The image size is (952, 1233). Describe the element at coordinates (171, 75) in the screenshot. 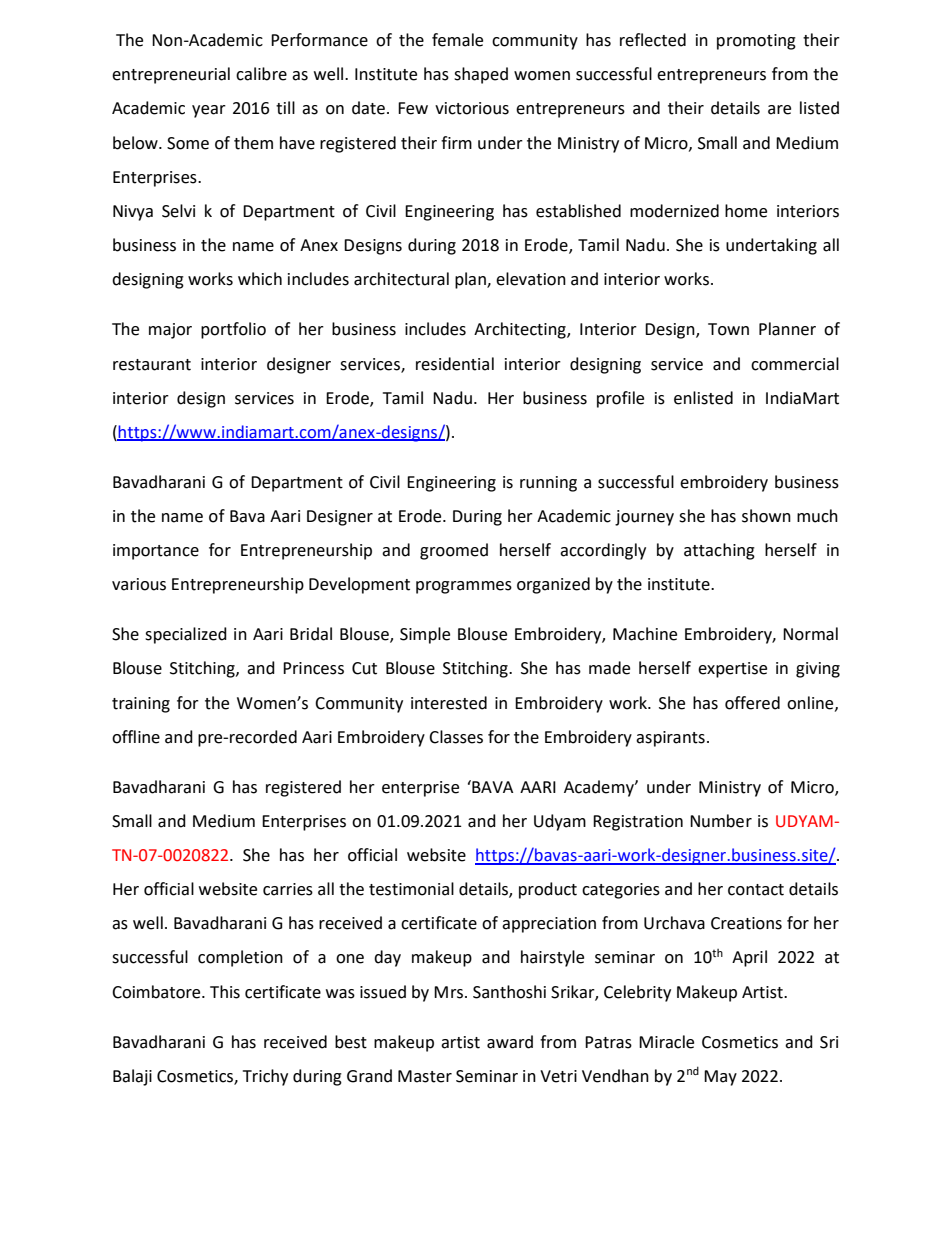

I see `entrepreneurial` at that location.
